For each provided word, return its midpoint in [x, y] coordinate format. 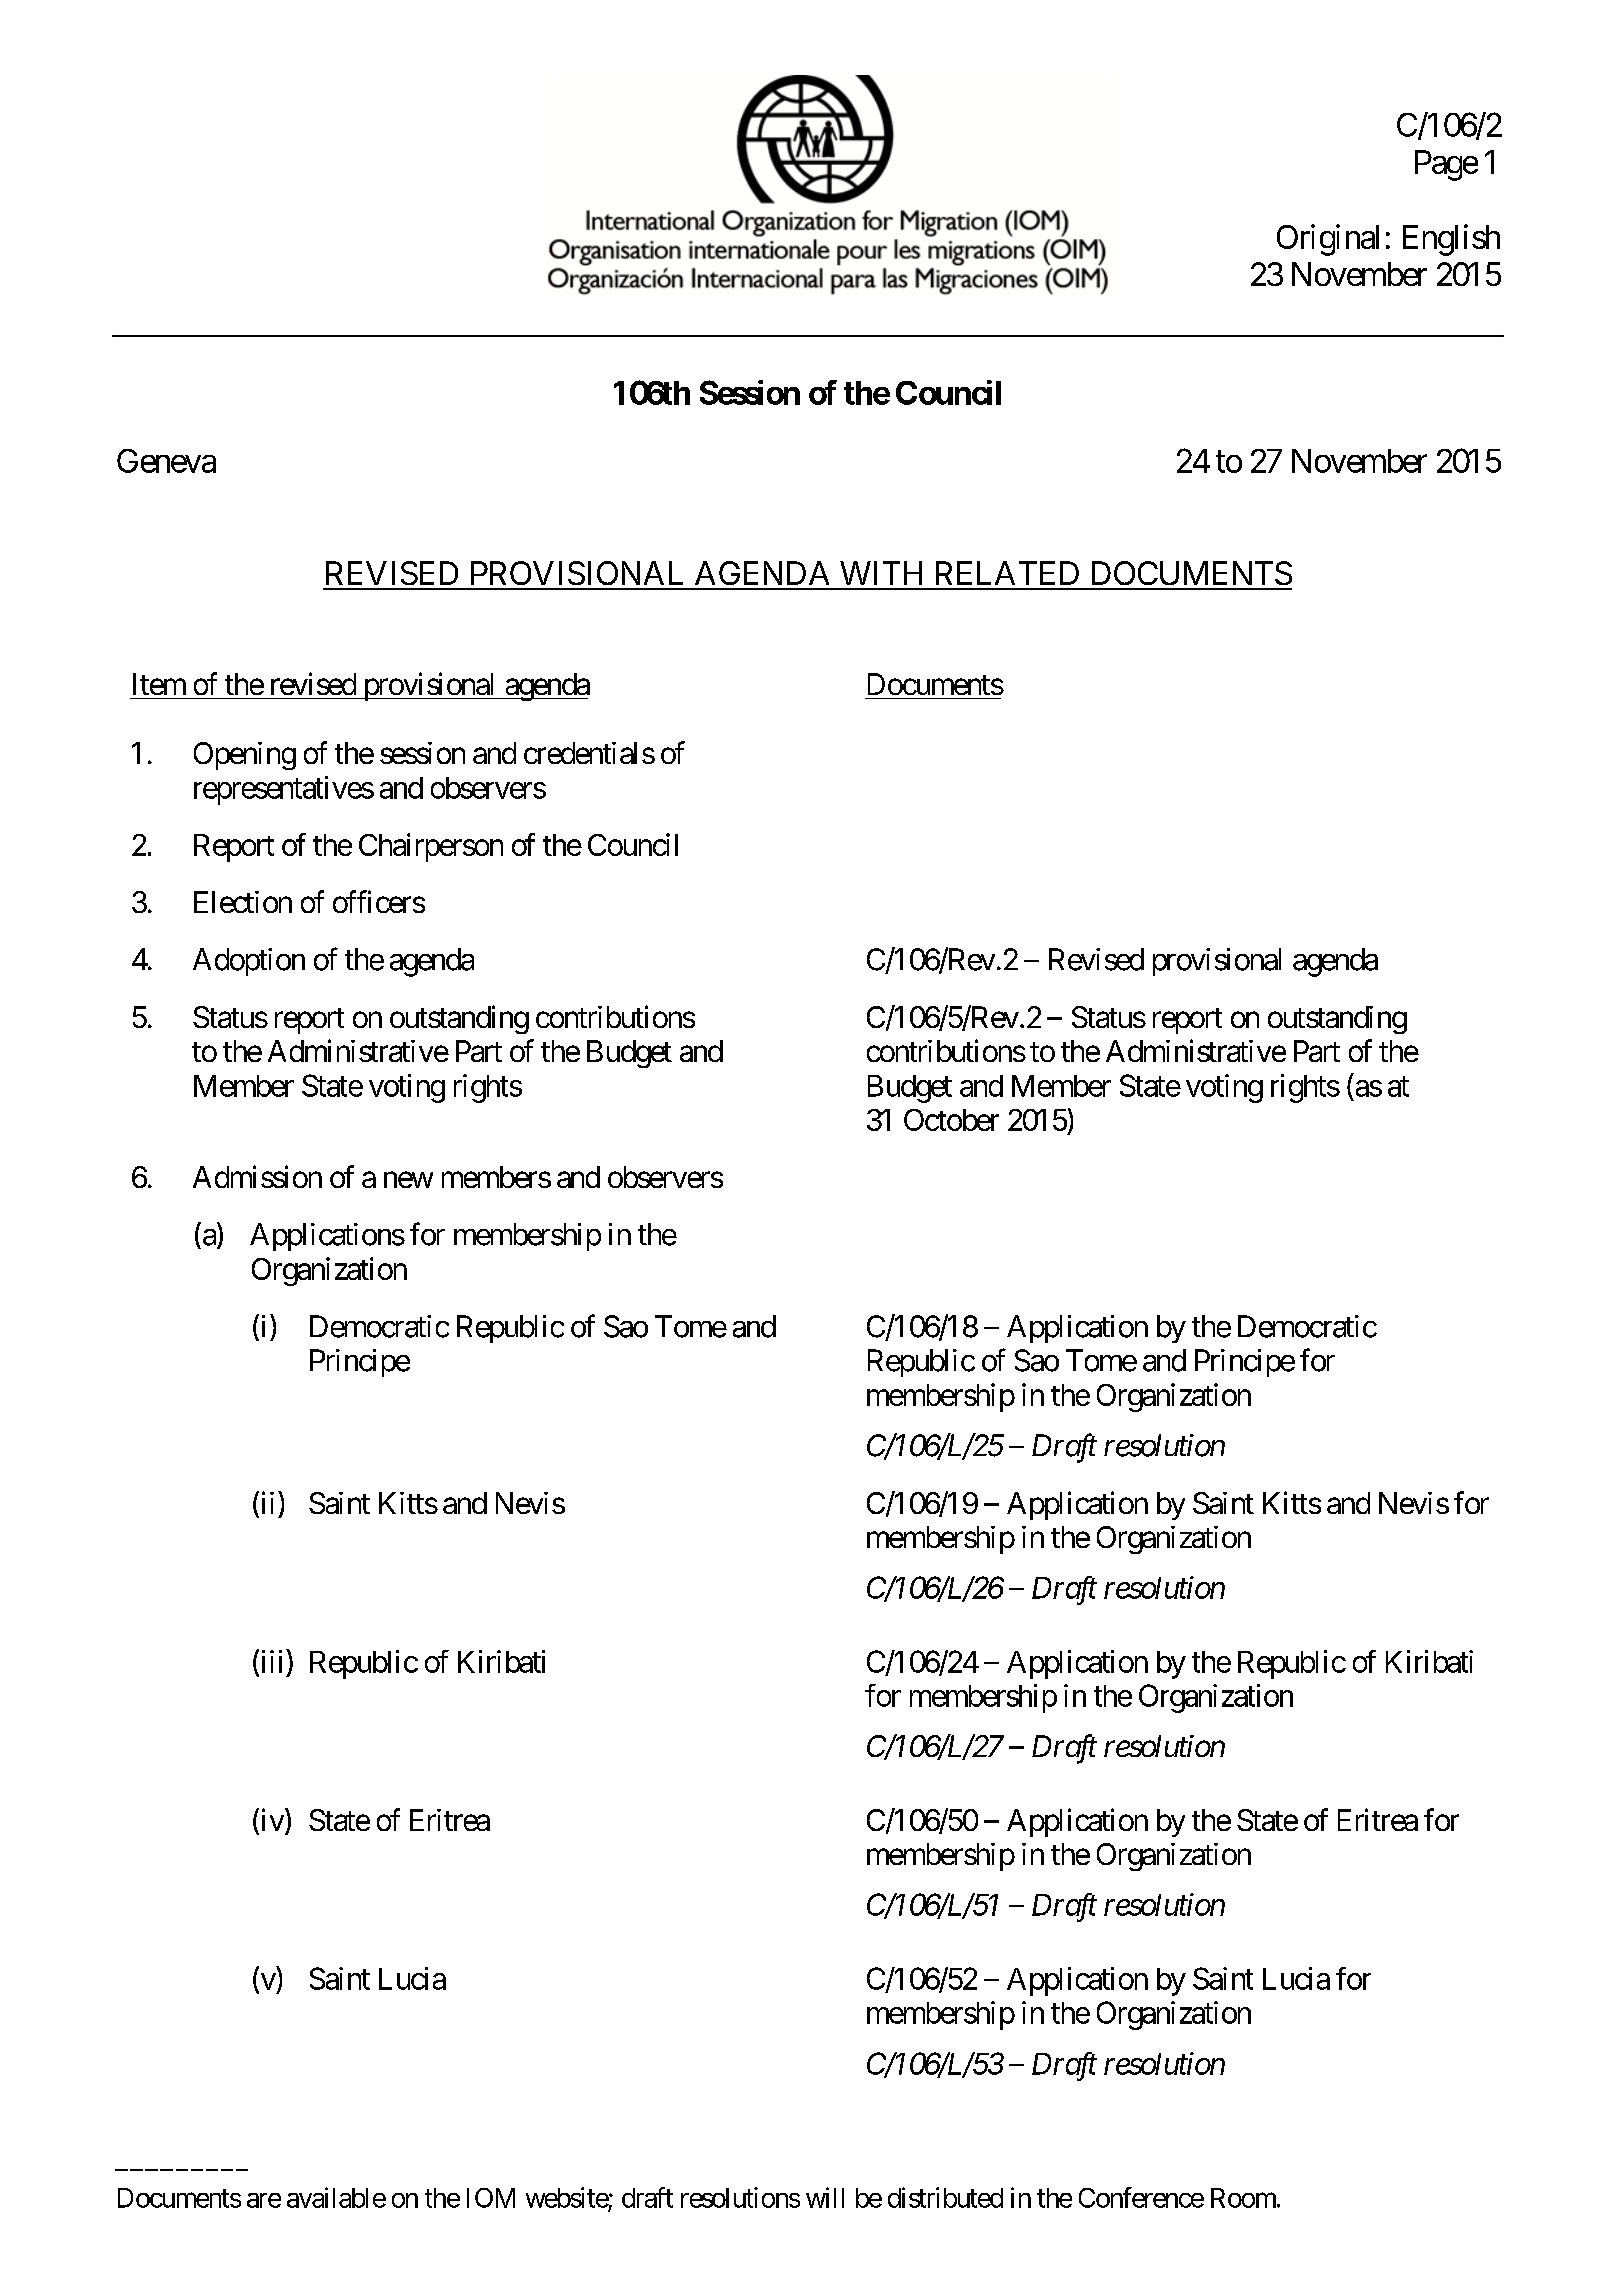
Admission [257, 1176]
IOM [491, 2198]
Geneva [166, 461]
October [951, 1120]
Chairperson [431, 847]
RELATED [1007, 573]
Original [1328, 240]
